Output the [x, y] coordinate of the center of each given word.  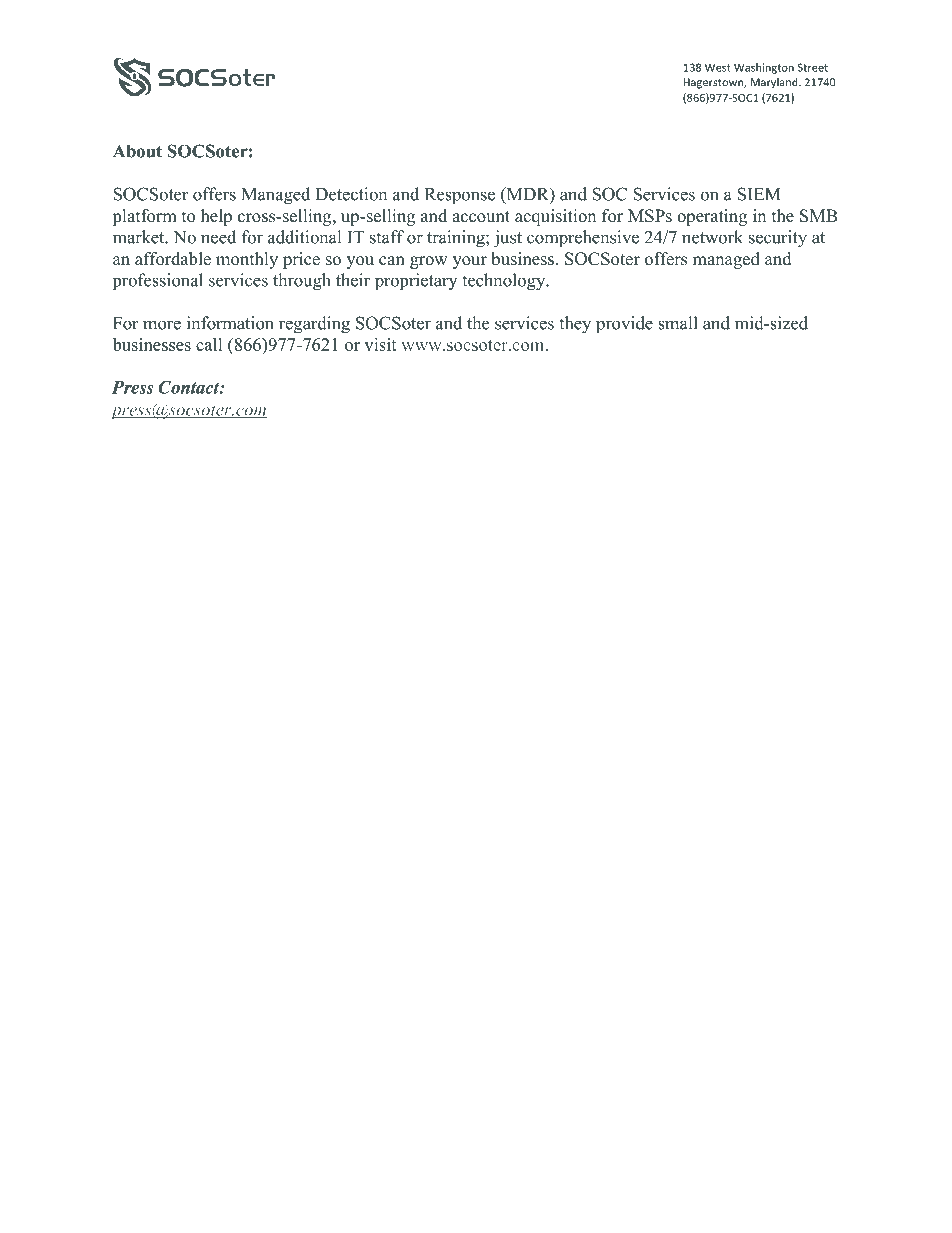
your [470, 262]
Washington [764, 68]
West [718, 67]
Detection [351, 194]
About [137, 151]
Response [460, 196]
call [209, 344]
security [778, 239]
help [216, 217]
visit [380, 344]
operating [712, 217]
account [481, 217]
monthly [247, 260]
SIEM [758, 194]
